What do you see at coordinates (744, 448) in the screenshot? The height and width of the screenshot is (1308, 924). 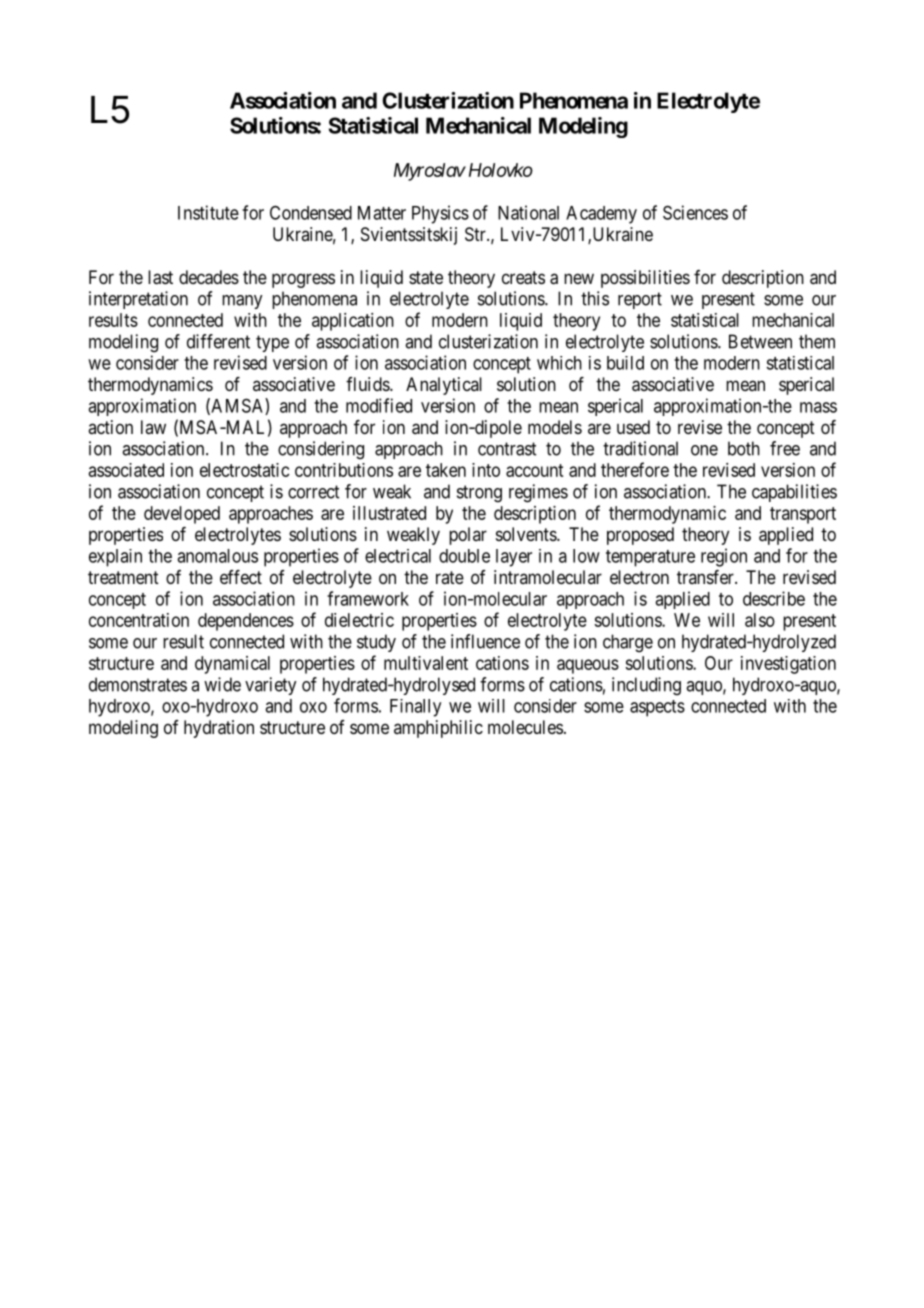 I see `both` at bounding box center [744, 448].
